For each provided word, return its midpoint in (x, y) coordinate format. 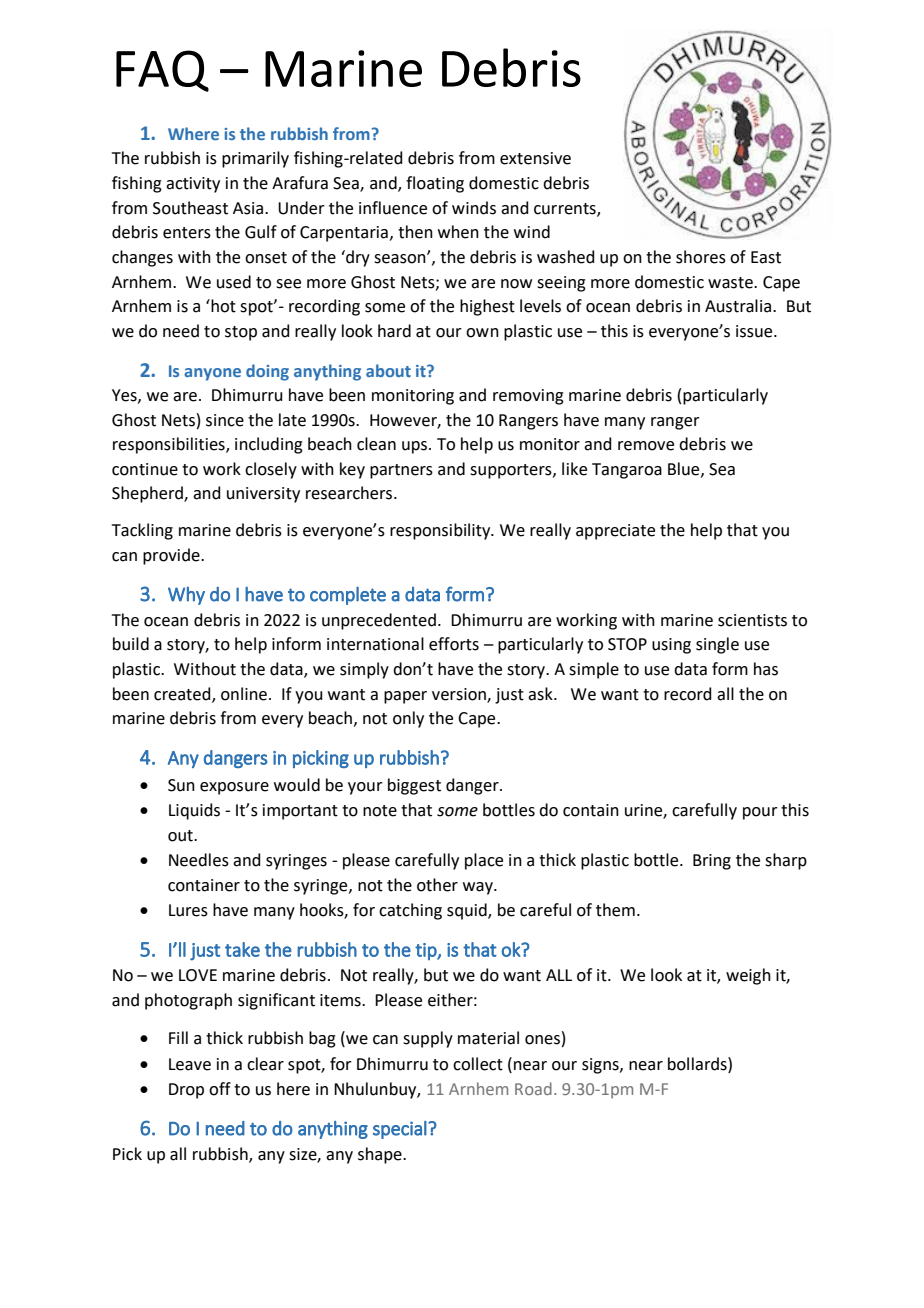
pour (760, 813)
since (225, 420)
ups (414, 447)
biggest (414, 786)
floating (435, 184)
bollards (698, 1064)
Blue (685, 469)
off (220, 1089)
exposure (234, 788)
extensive (535, 158)
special (400, 1130)
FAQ (162, 71)
